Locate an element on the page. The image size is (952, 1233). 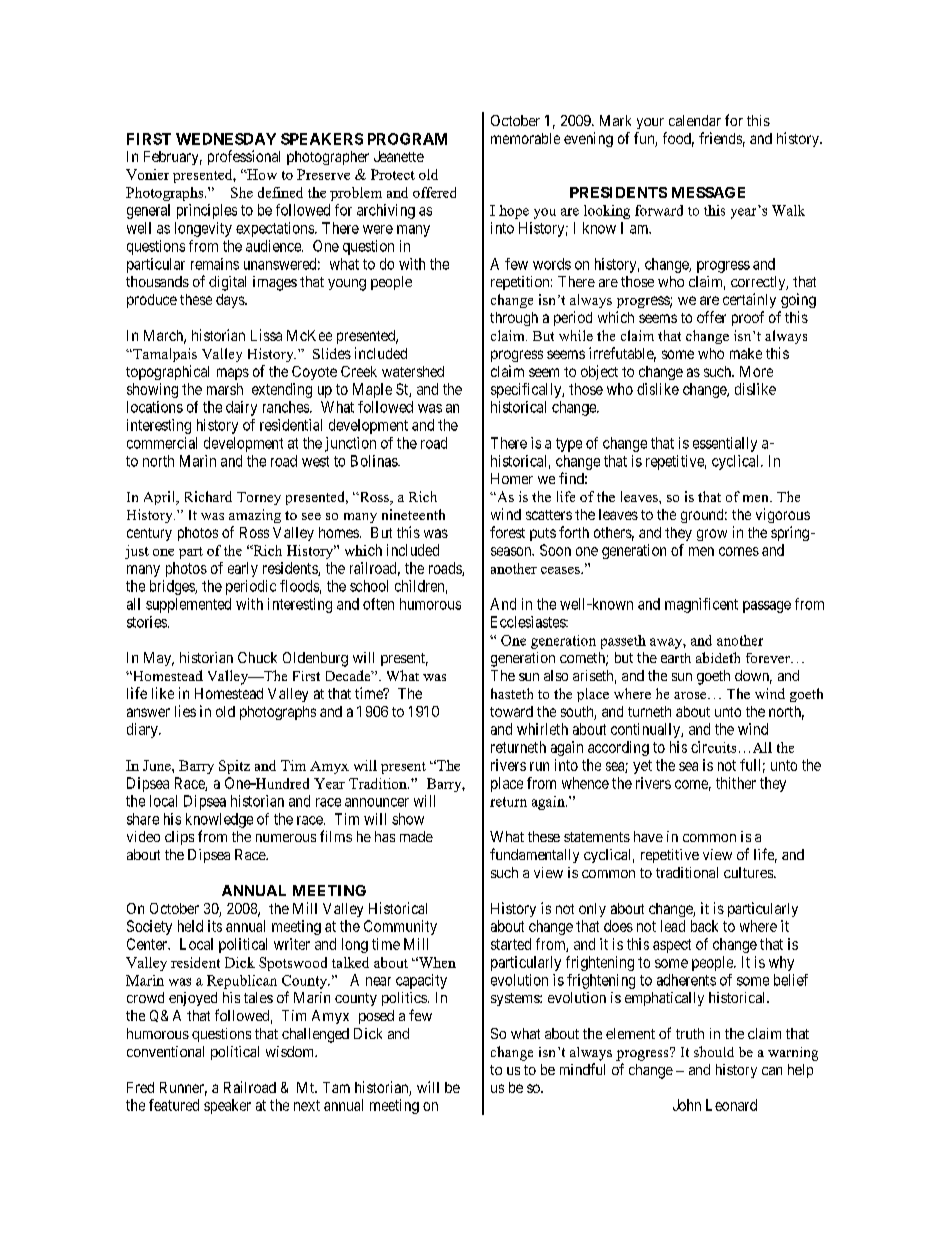
clips is located at coordinates (179, 838).
